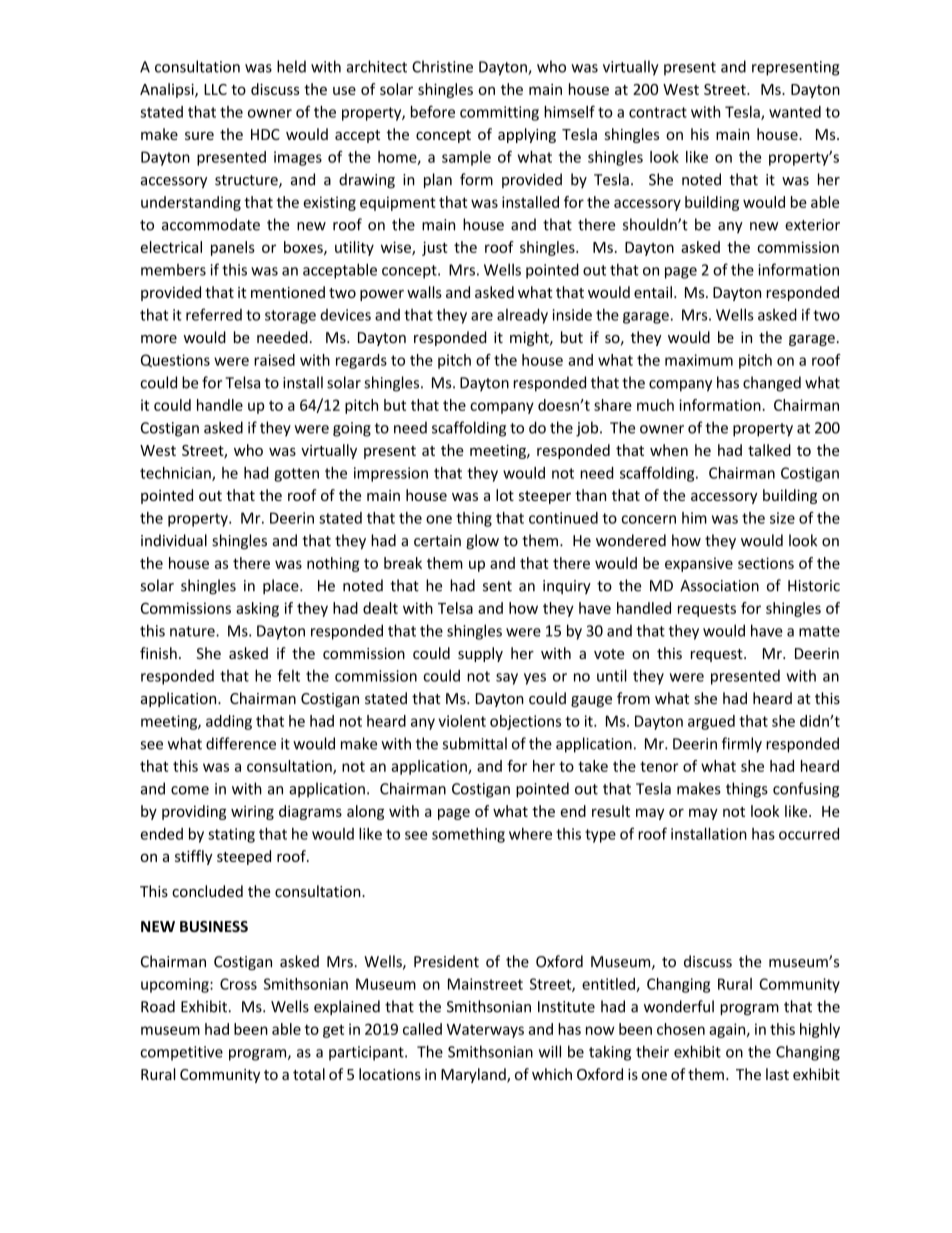 The height and width of the document is (1233, 952). I want to click on Waterways, so click(485, 1031).
